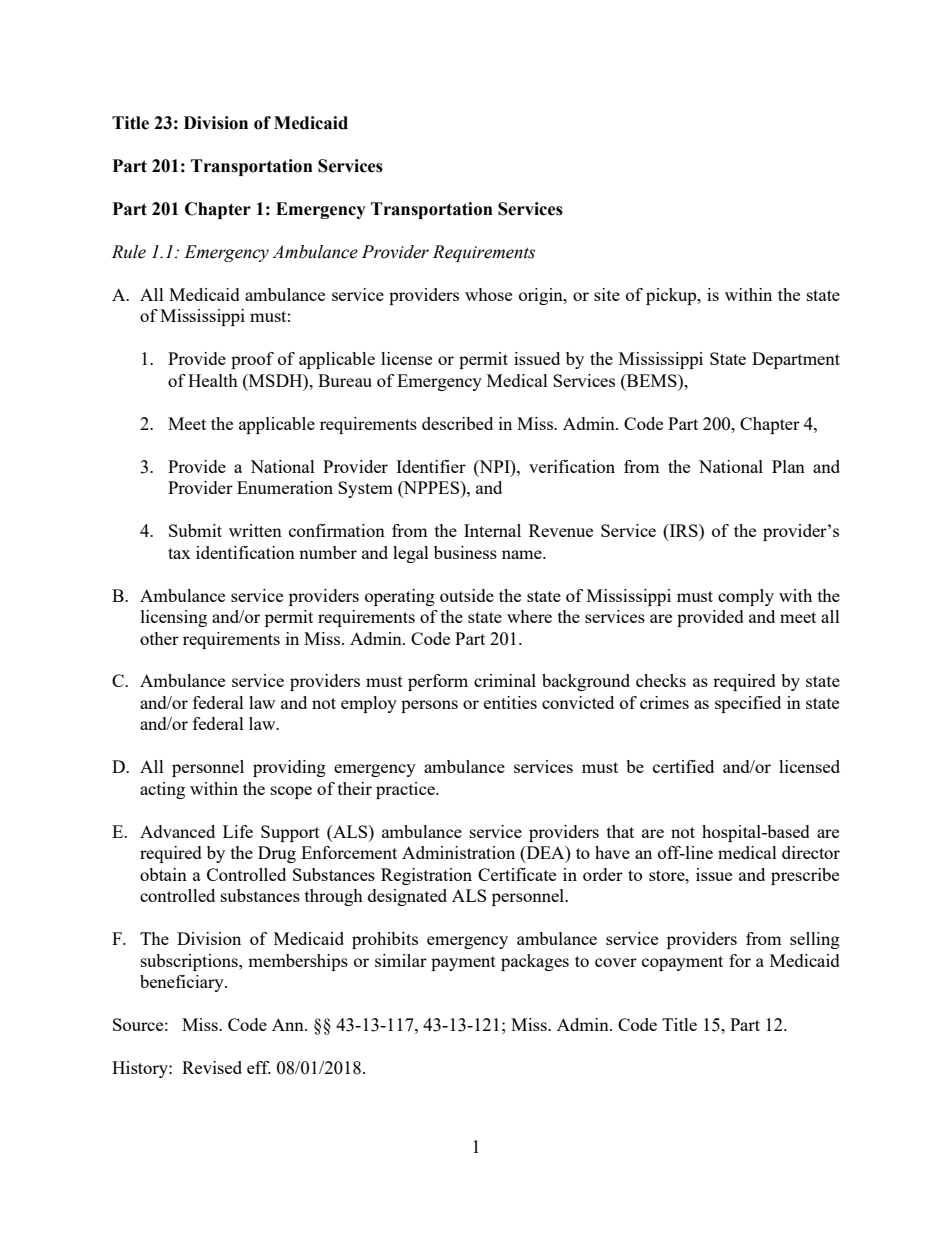 The height and width of the document is (1233, 952). I want to click on specified, so click(748, 704).
